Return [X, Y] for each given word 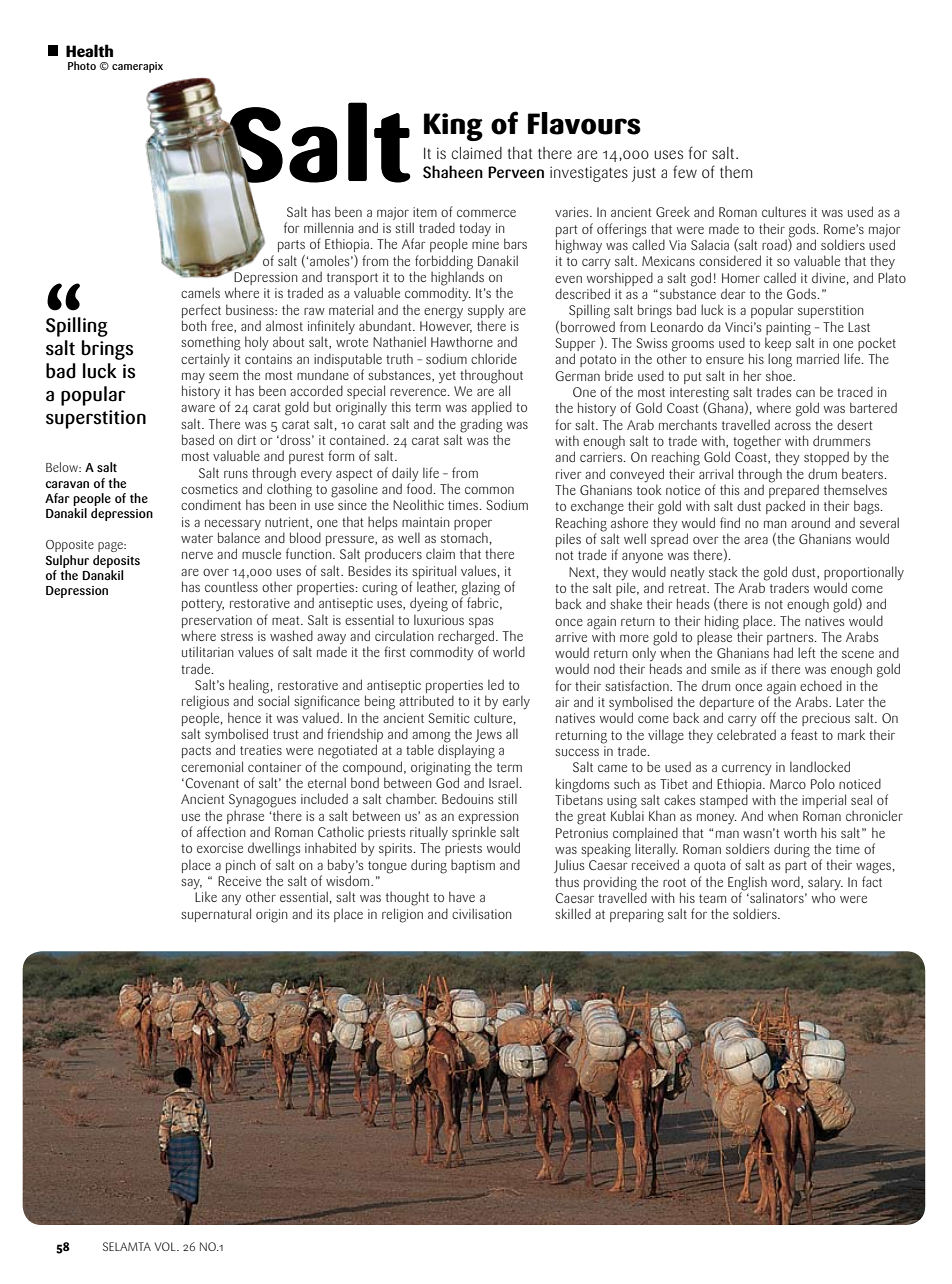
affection [221, 831]
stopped [826, 458]
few [685, 171]
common [489, 490]
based [198, 439]
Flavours [584, 123]
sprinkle [474, 833]
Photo [82, 65]
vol [166, 1246]
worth [800, 832]
